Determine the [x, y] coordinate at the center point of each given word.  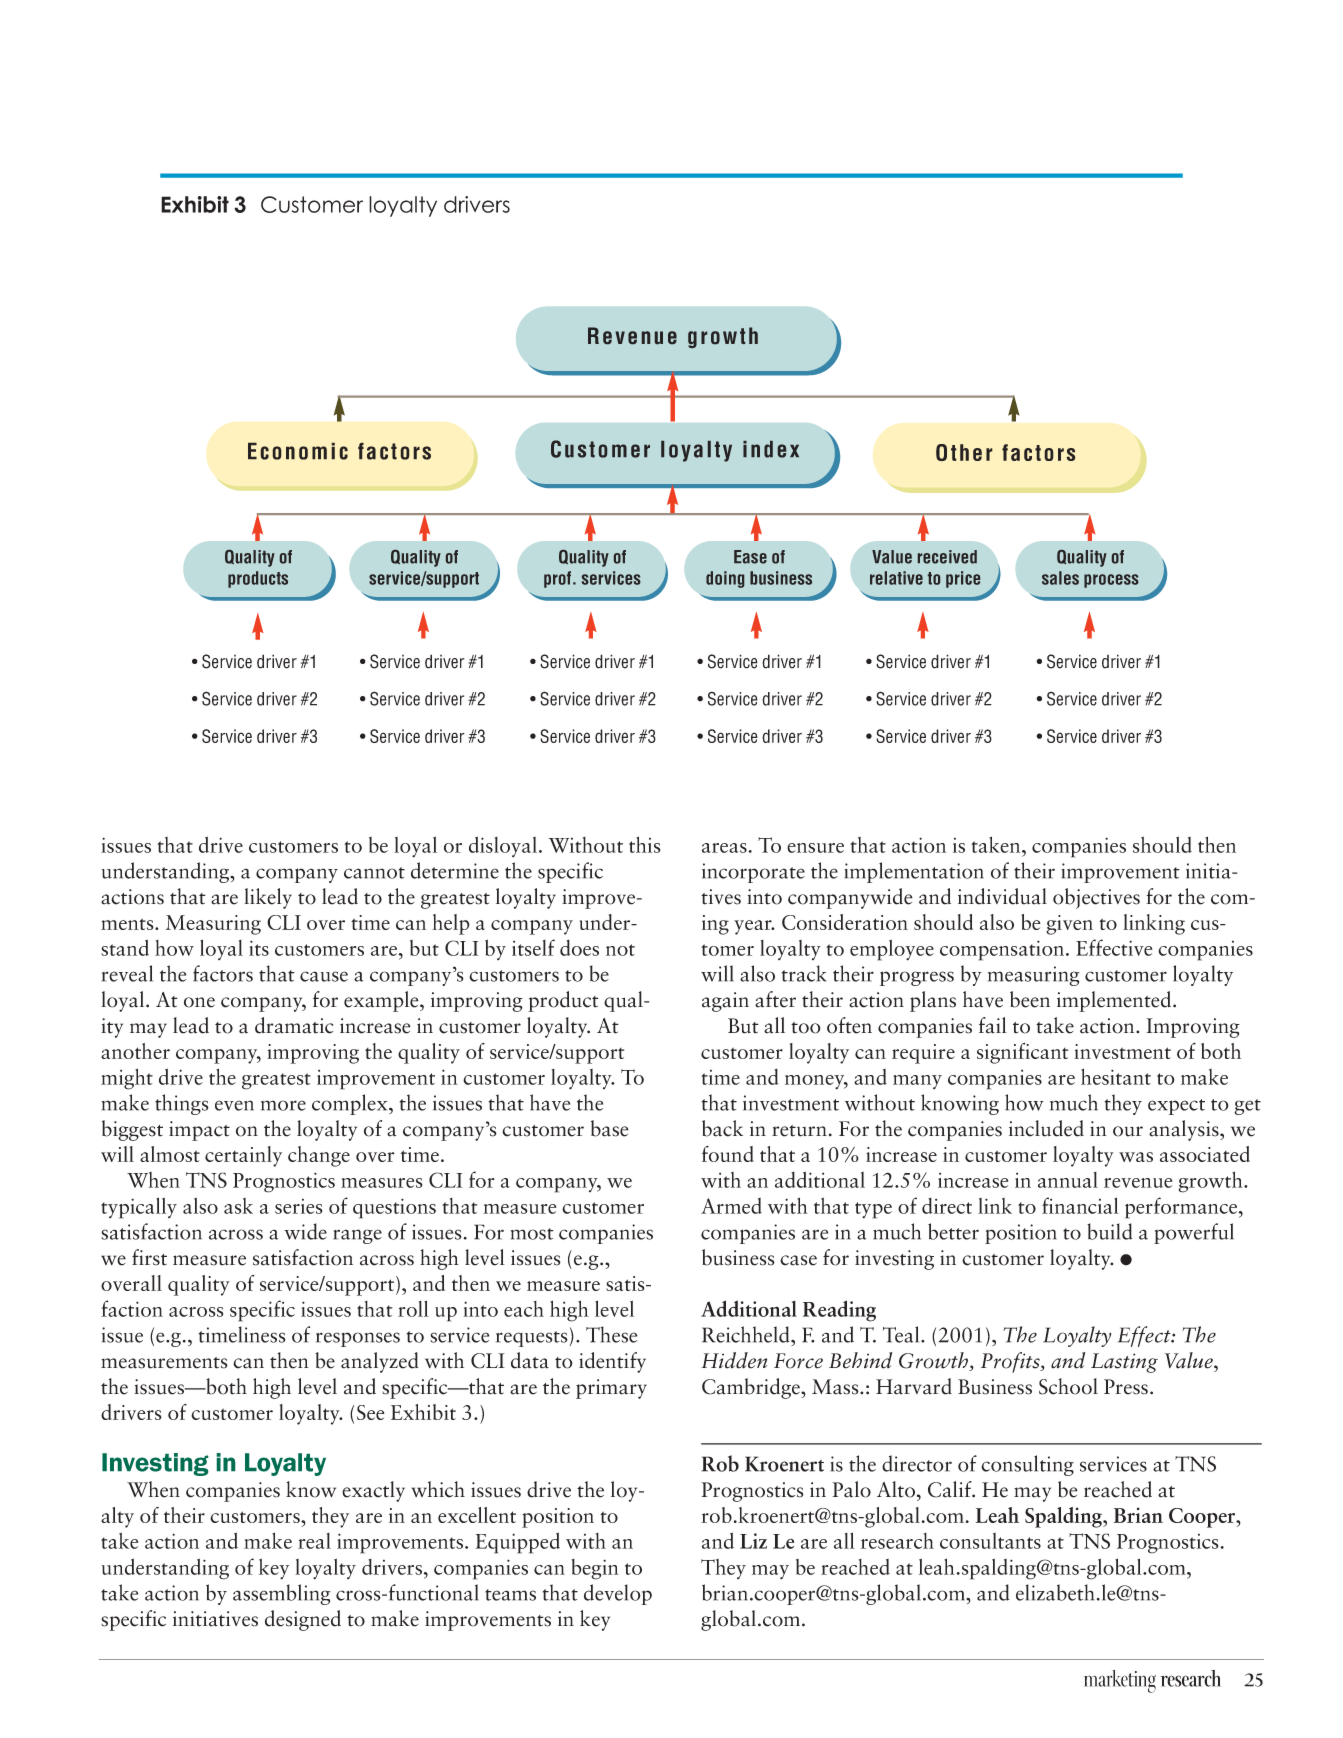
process [1111, 581]
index [771, 449]
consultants [990, 1541]
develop [618, 1594]
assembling [281, 1594]
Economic [298, 451]
